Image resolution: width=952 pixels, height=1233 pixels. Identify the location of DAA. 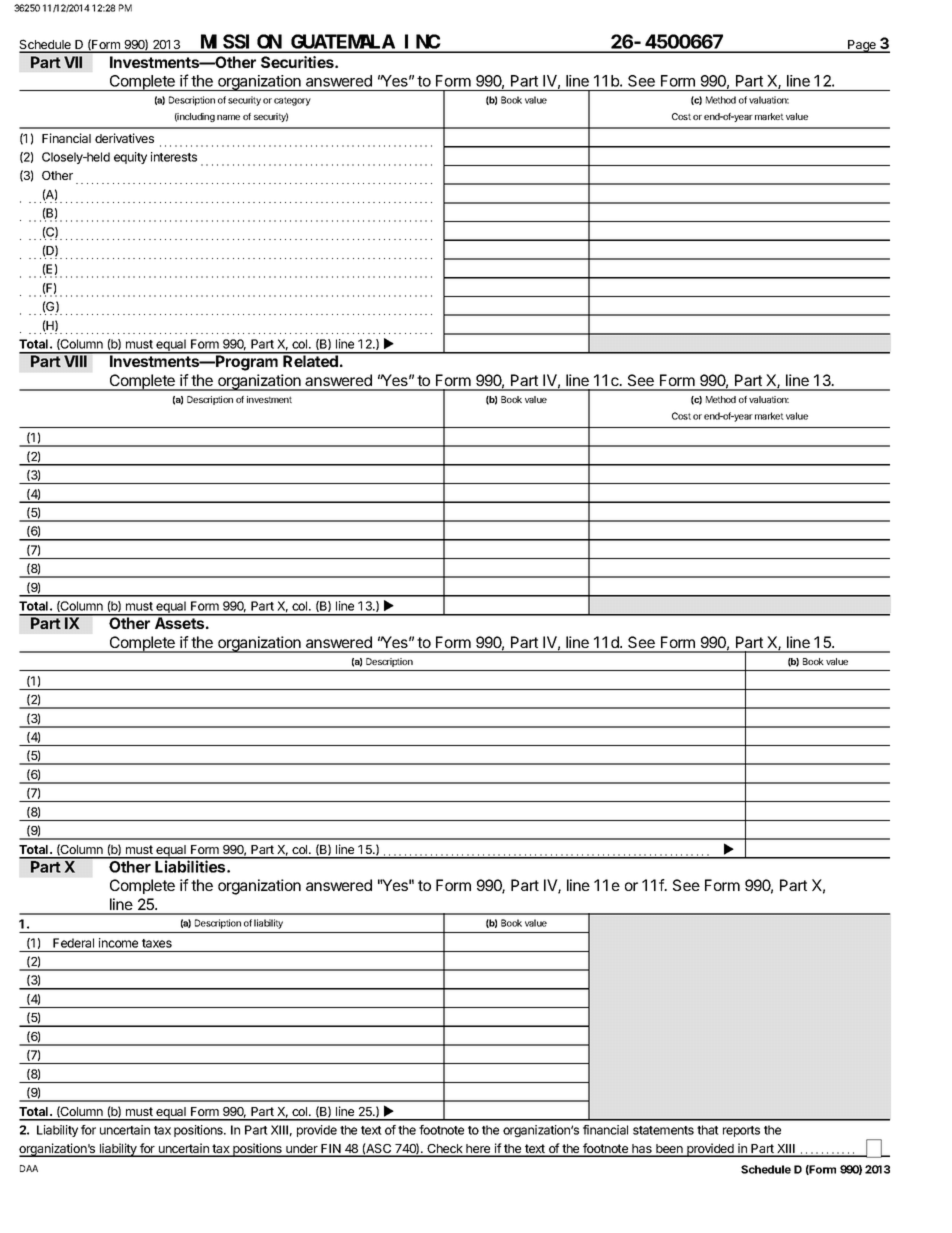
(29, 1168).
